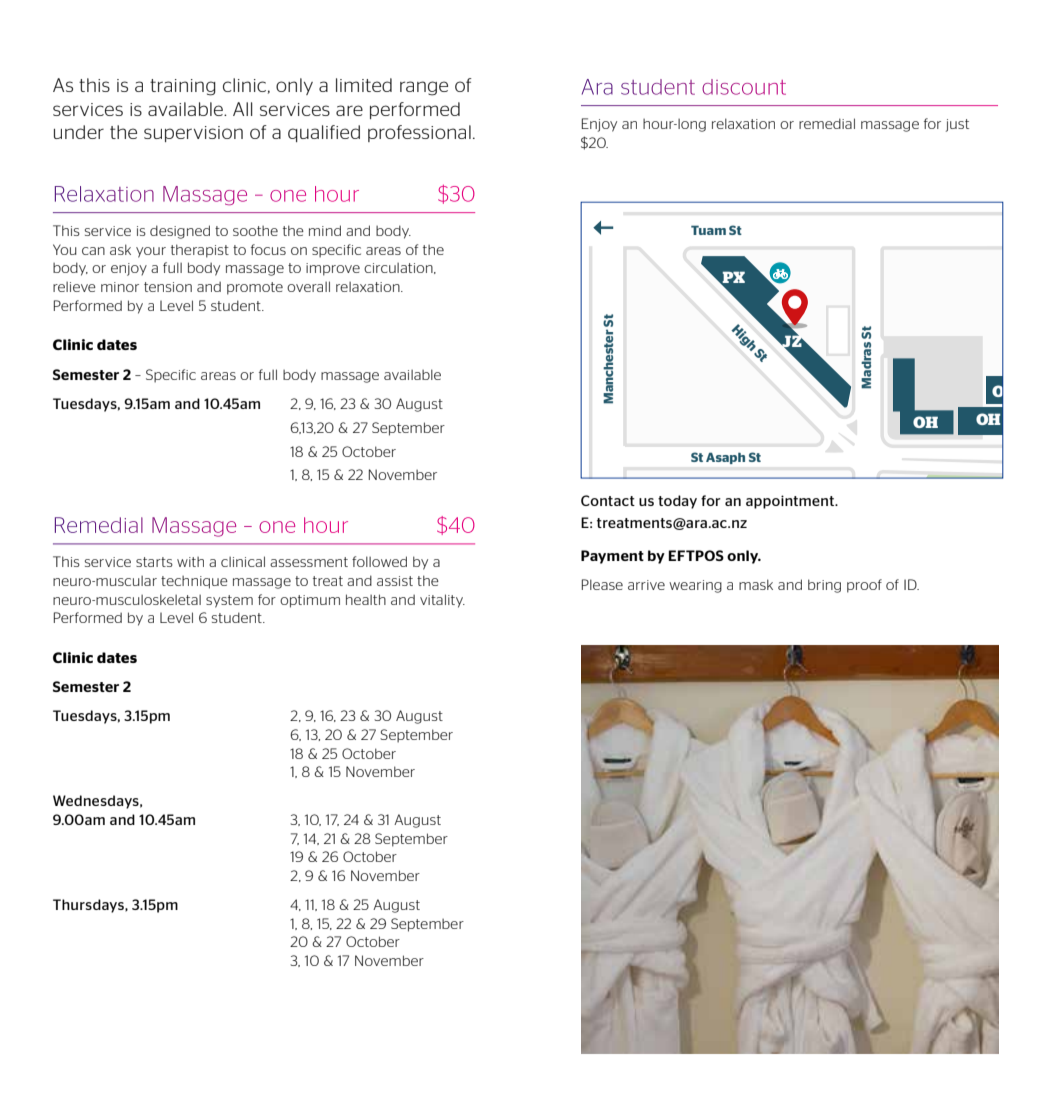 The width and height of the screenshot is (1055, 1105). What do you see at coordinates (194, 582) in the screenshot?
I see `technique` at bounding box center [194, 582].
